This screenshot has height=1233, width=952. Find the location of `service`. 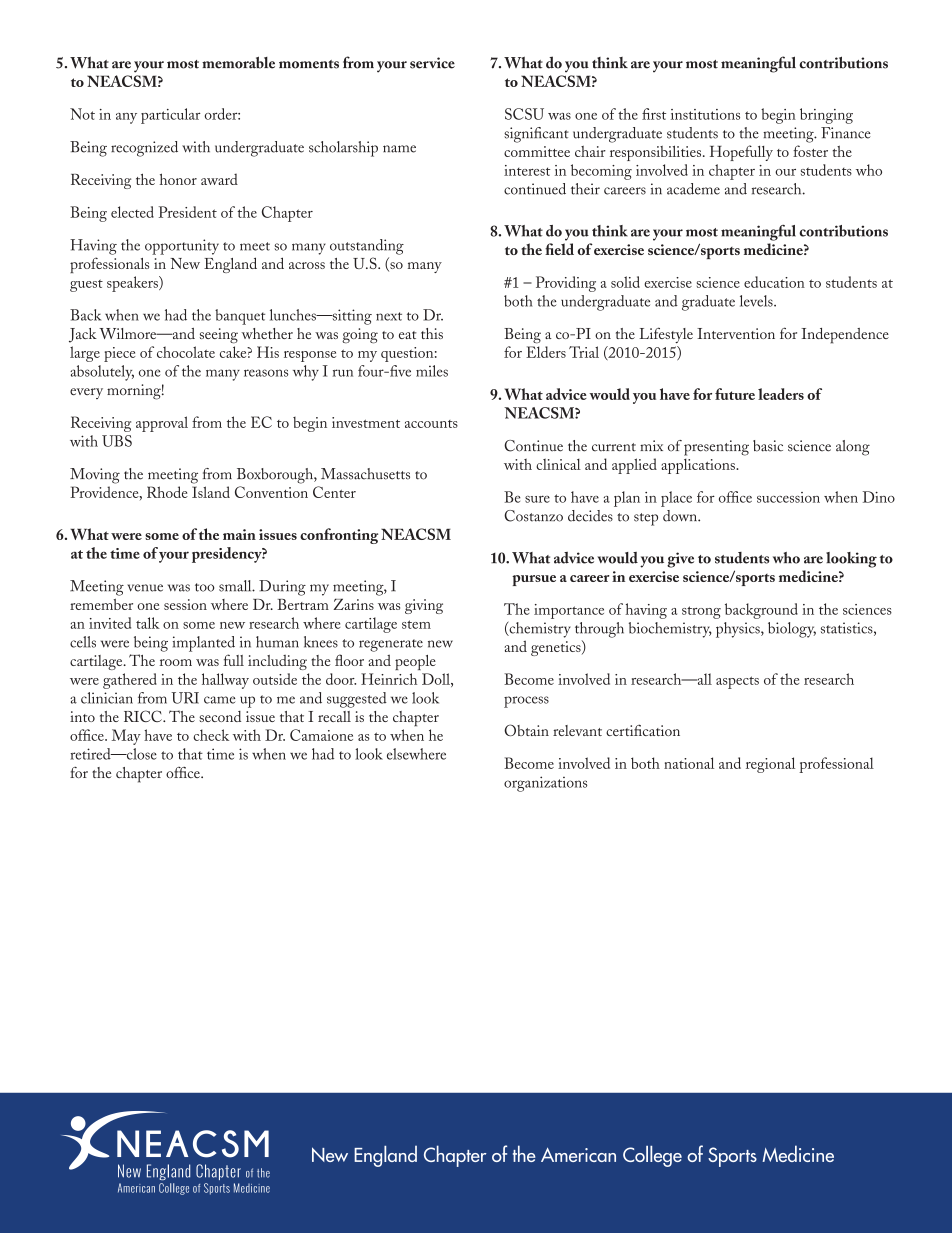

service is located at coordinates (432, 63).
